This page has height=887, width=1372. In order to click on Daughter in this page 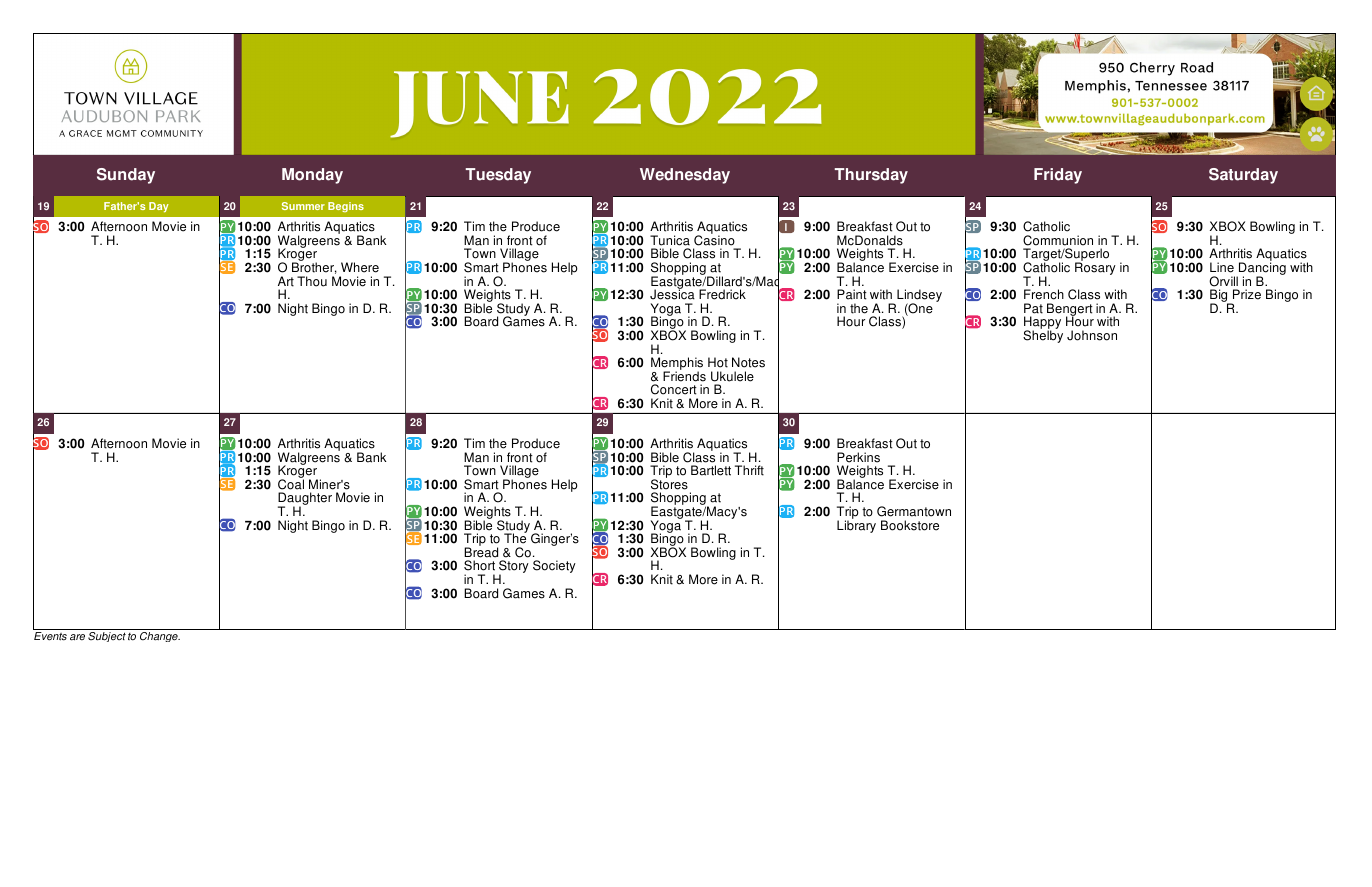, I will do `click(305, 500)`.
